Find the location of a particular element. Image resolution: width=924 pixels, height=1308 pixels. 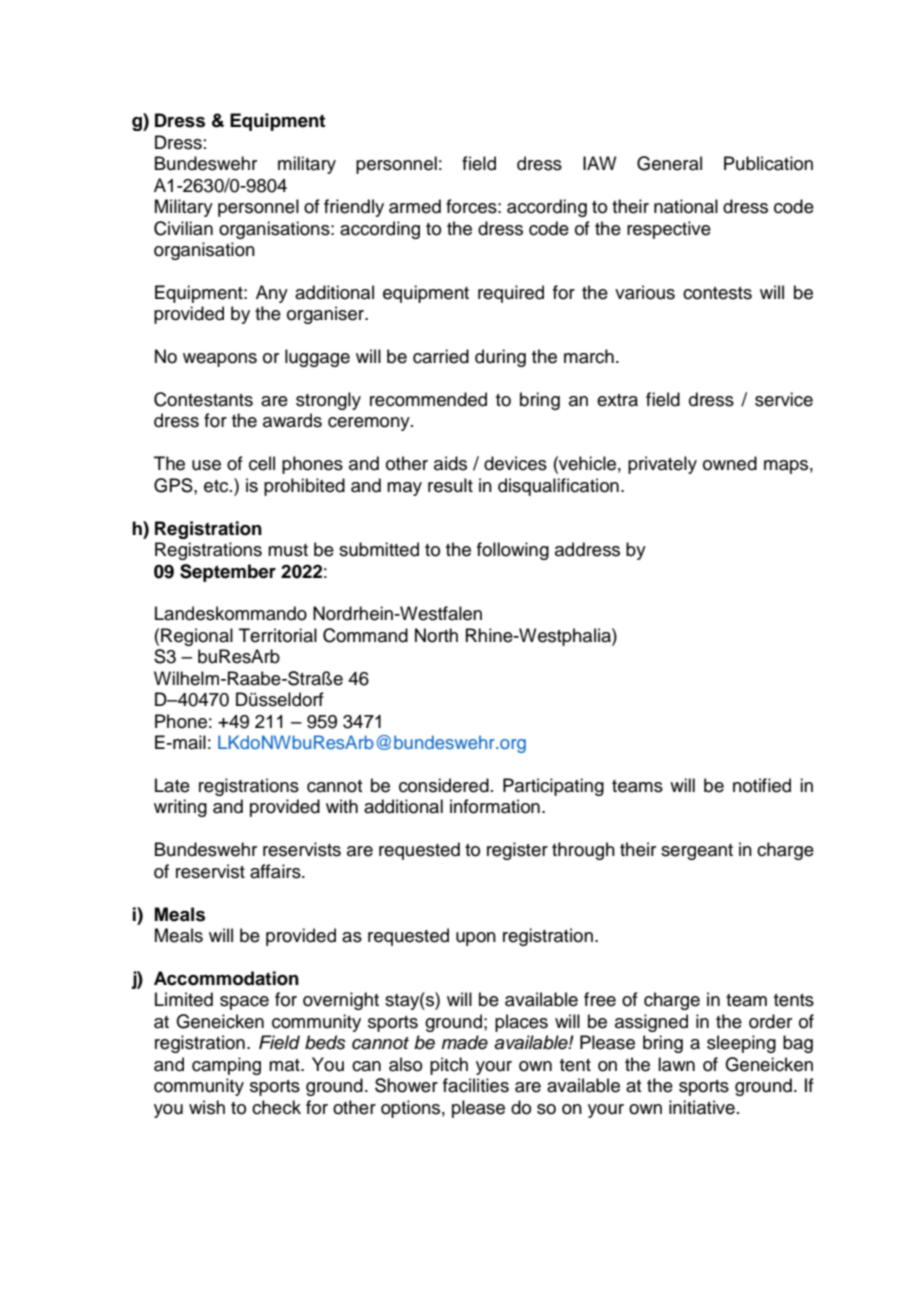

armed is located at coordinates (415, 206).
